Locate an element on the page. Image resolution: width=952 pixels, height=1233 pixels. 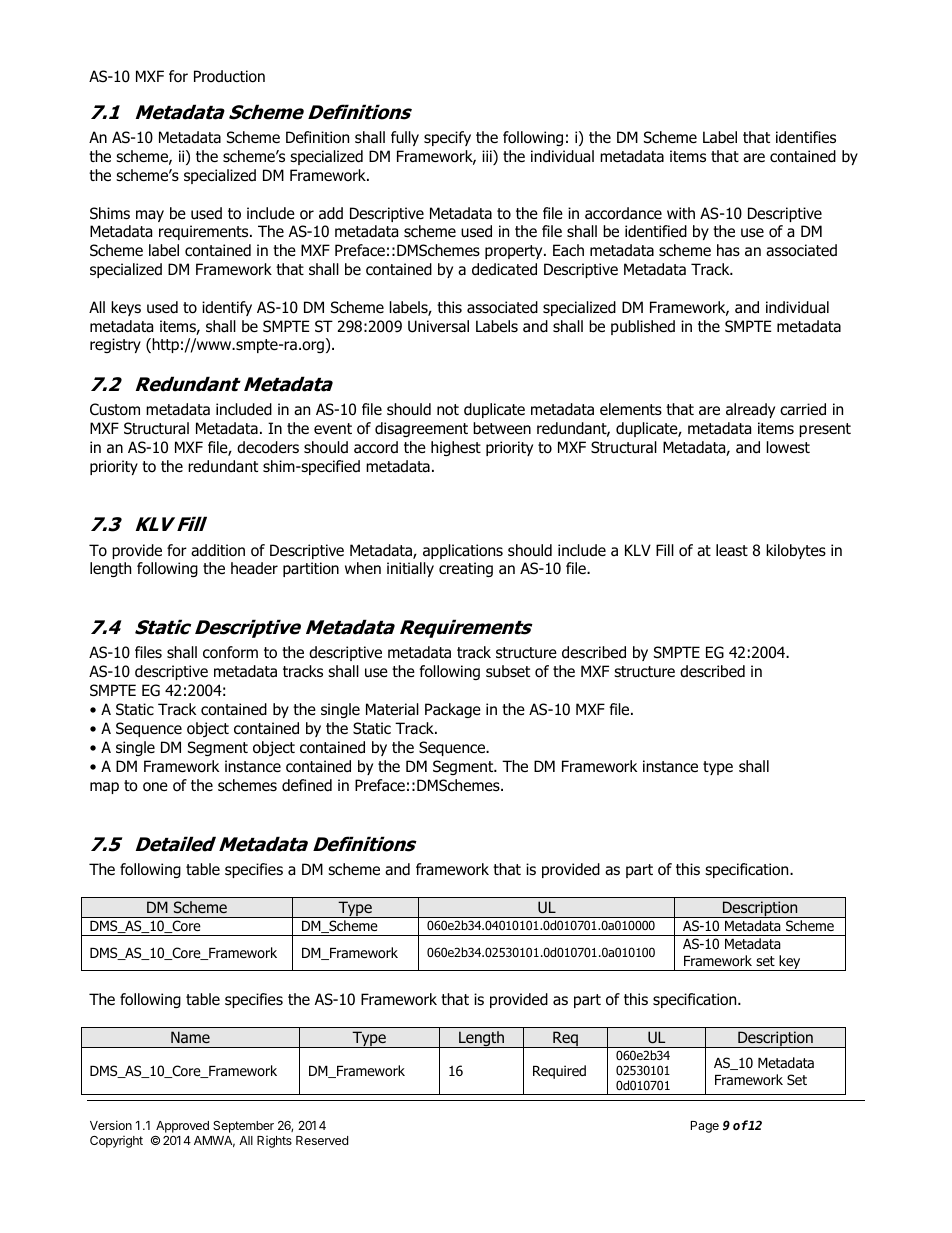
identify is located at coordinates (227, 308).
